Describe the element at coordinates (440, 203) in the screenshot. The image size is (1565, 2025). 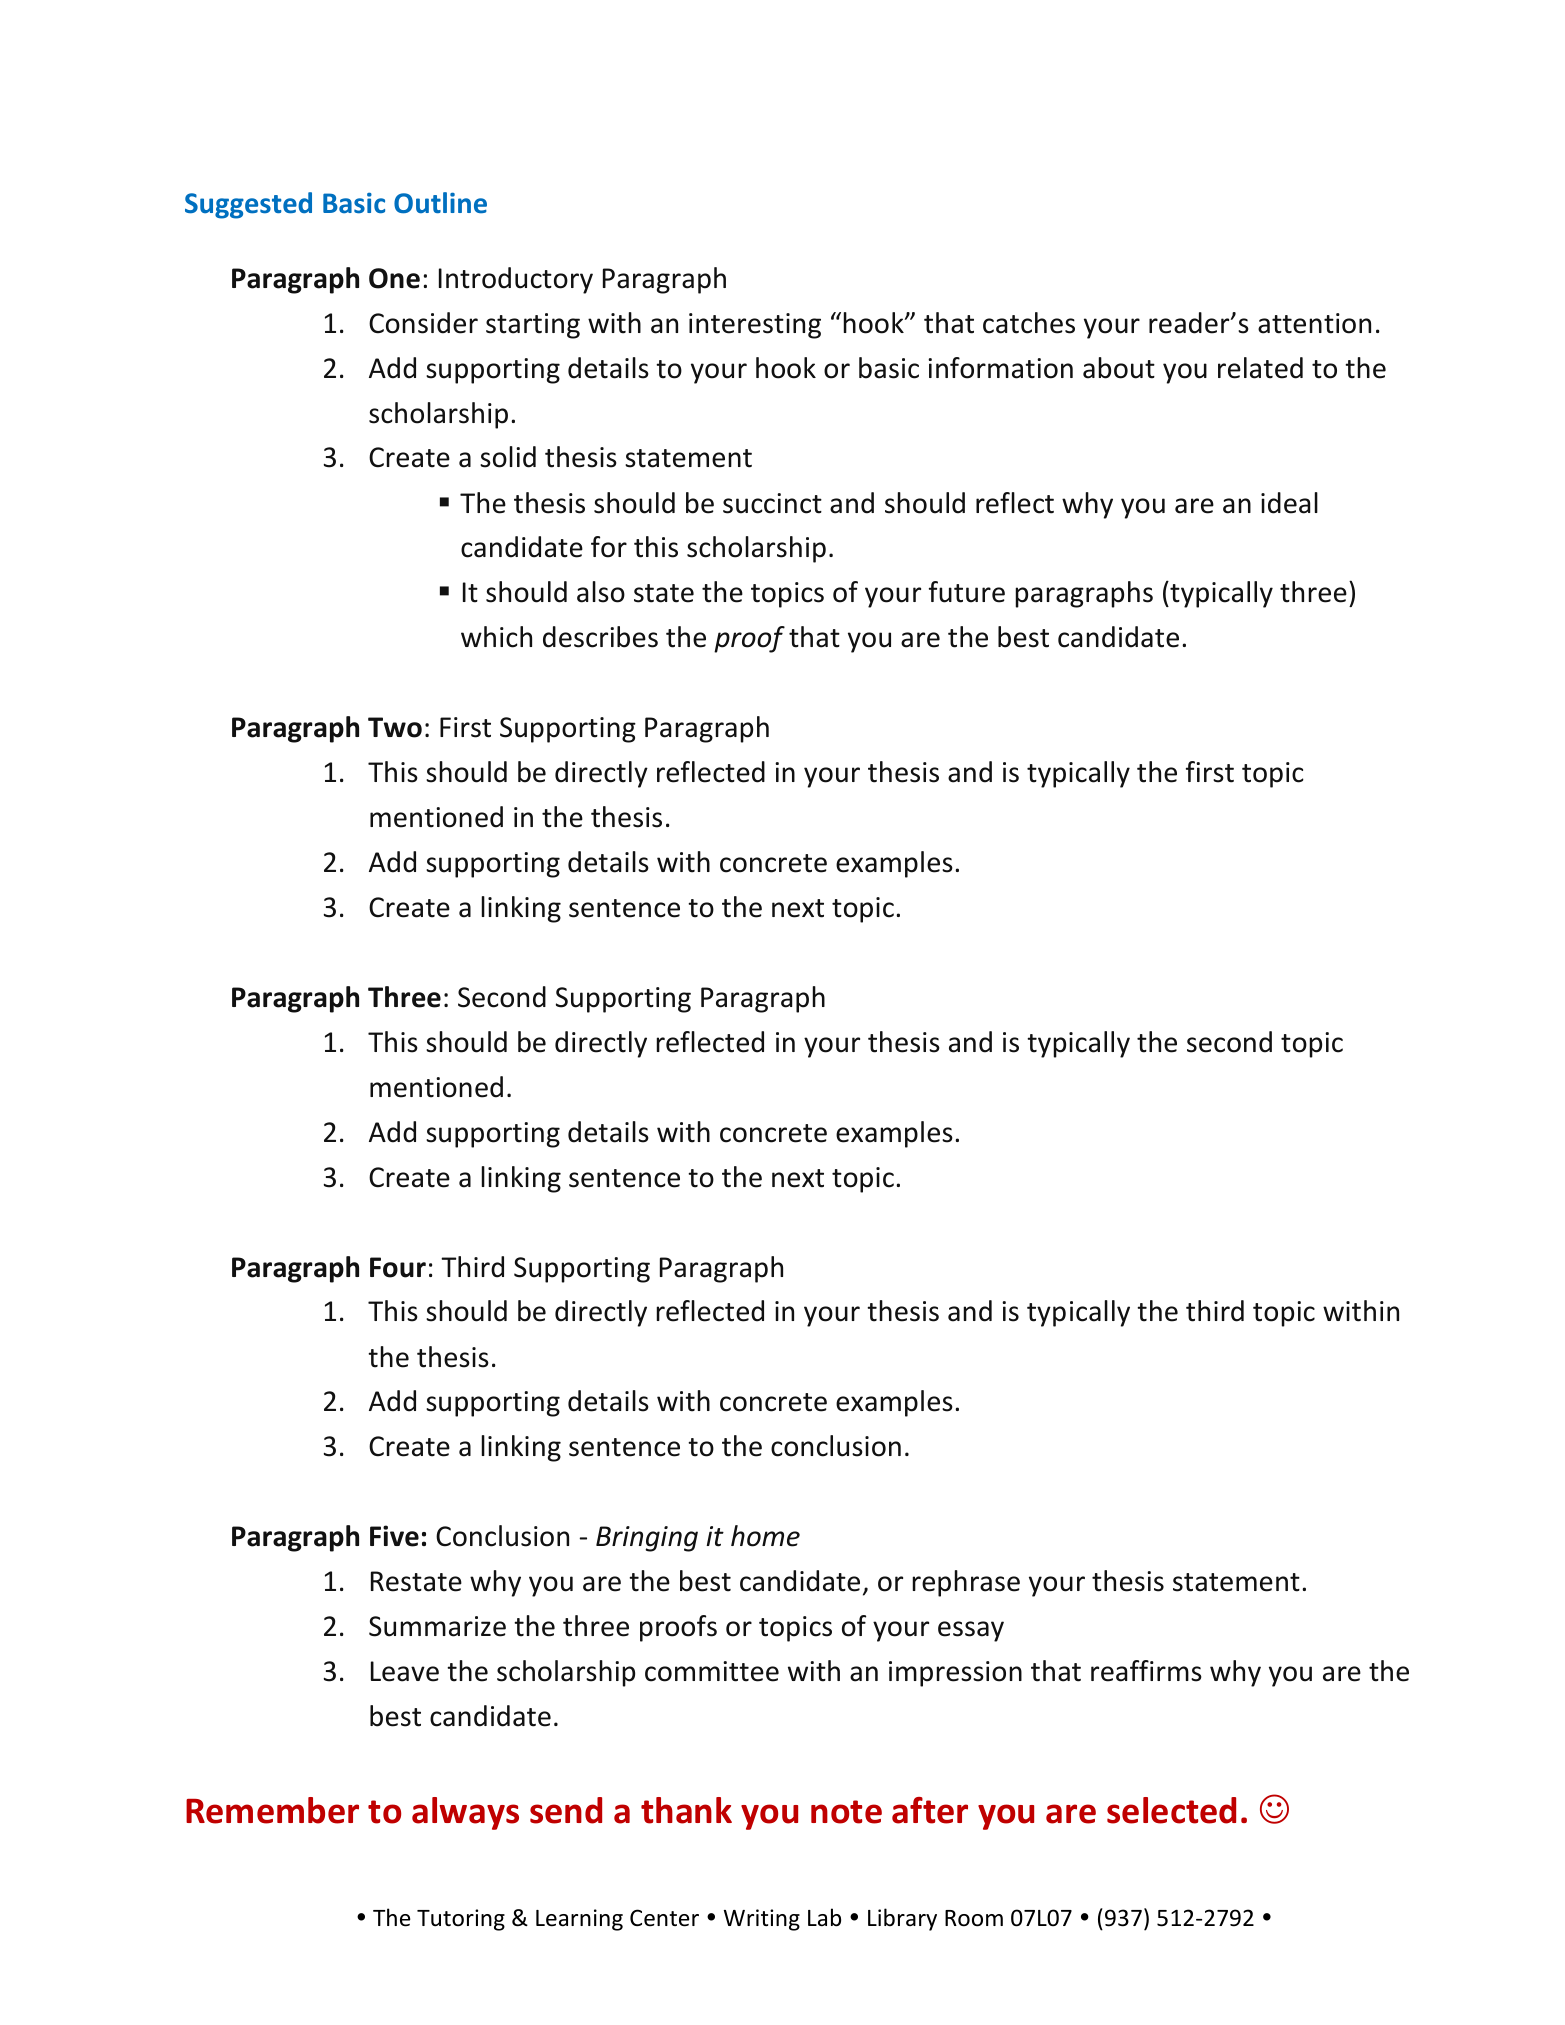
I see `Outline` at that location.
